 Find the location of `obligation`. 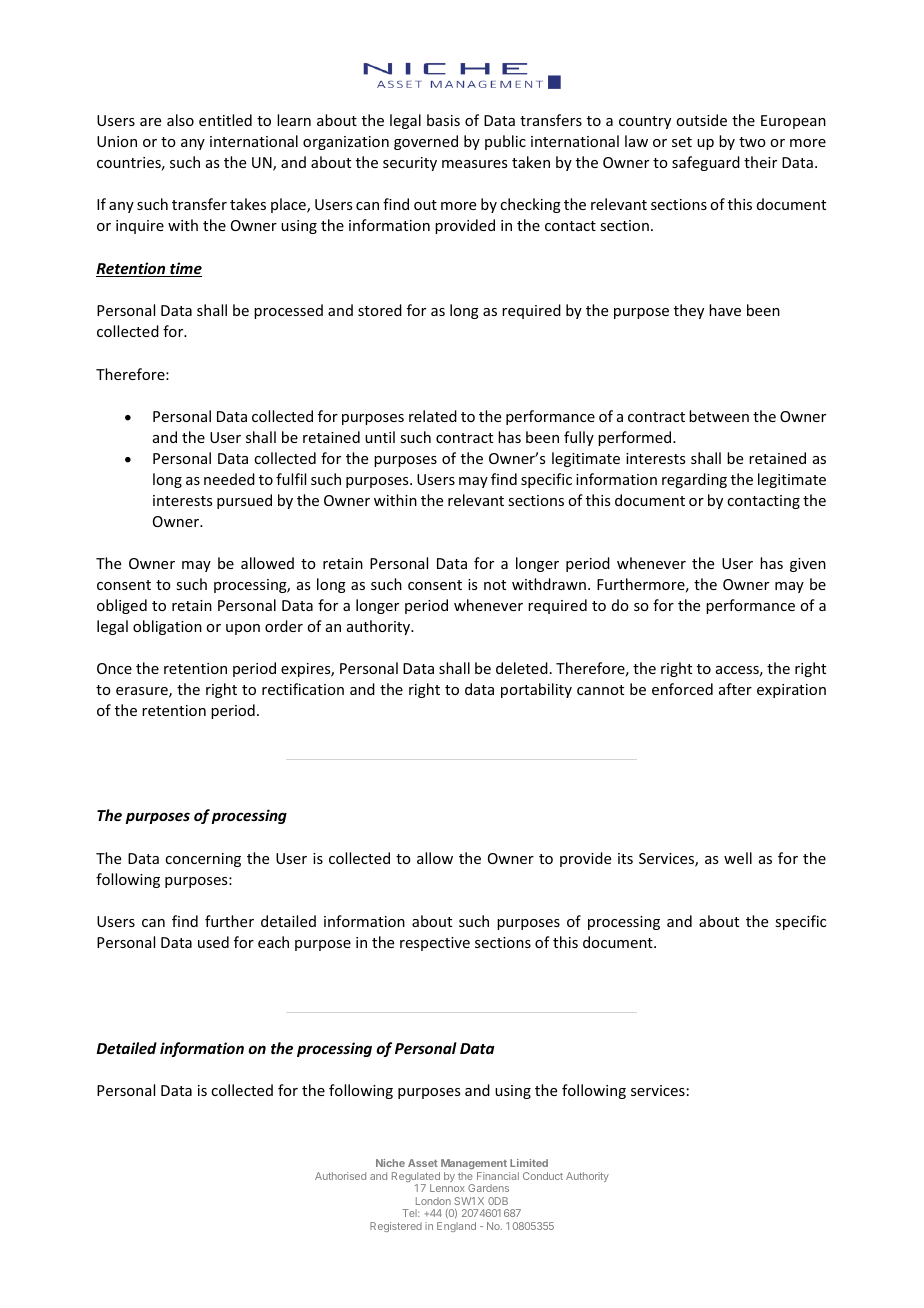

obligation is located at coordinates (167, 627).
